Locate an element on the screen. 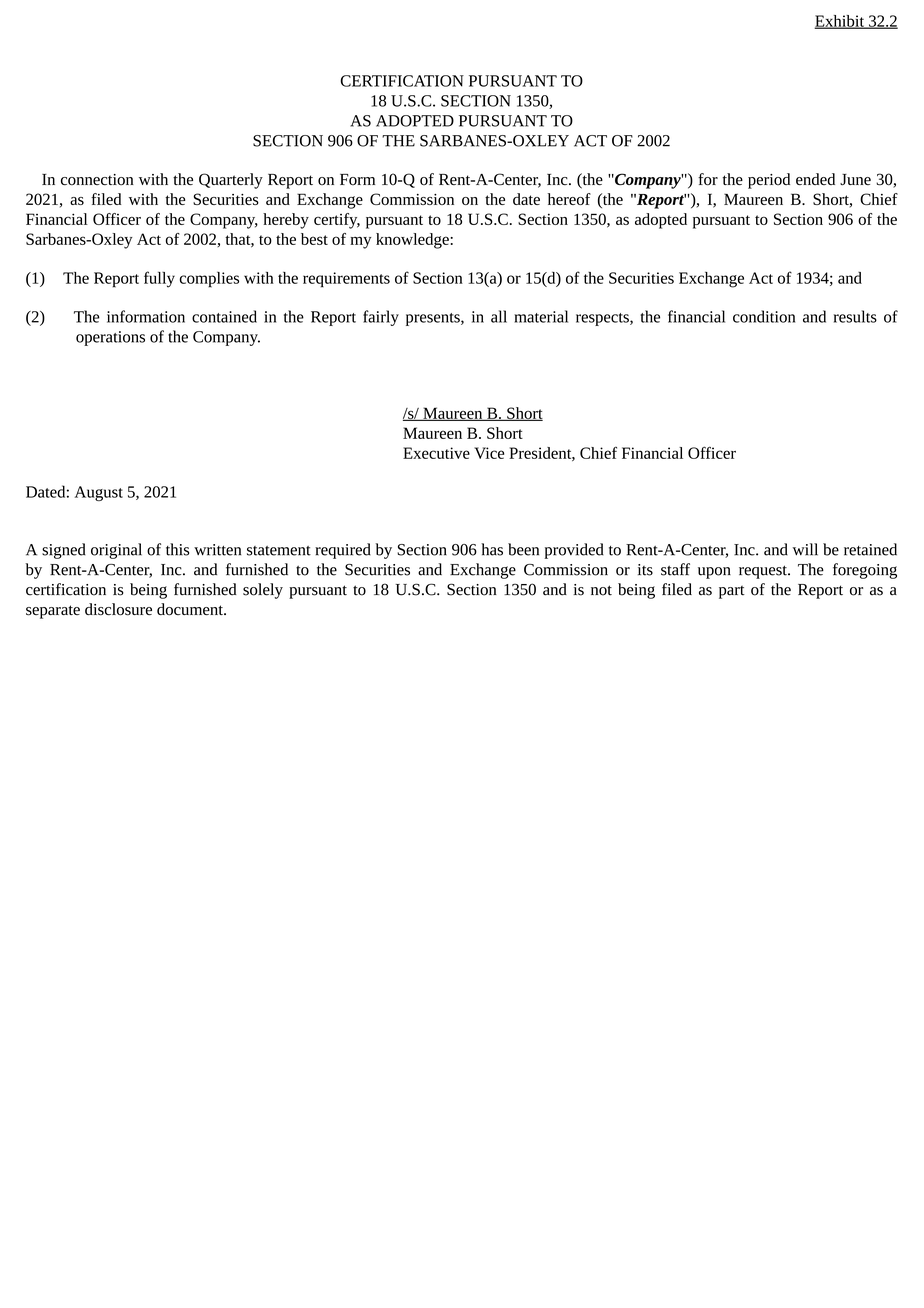 Image resolution: width=924 pixels, height=1308 pixels. Quarterly is located at coordinates (231, 181).
